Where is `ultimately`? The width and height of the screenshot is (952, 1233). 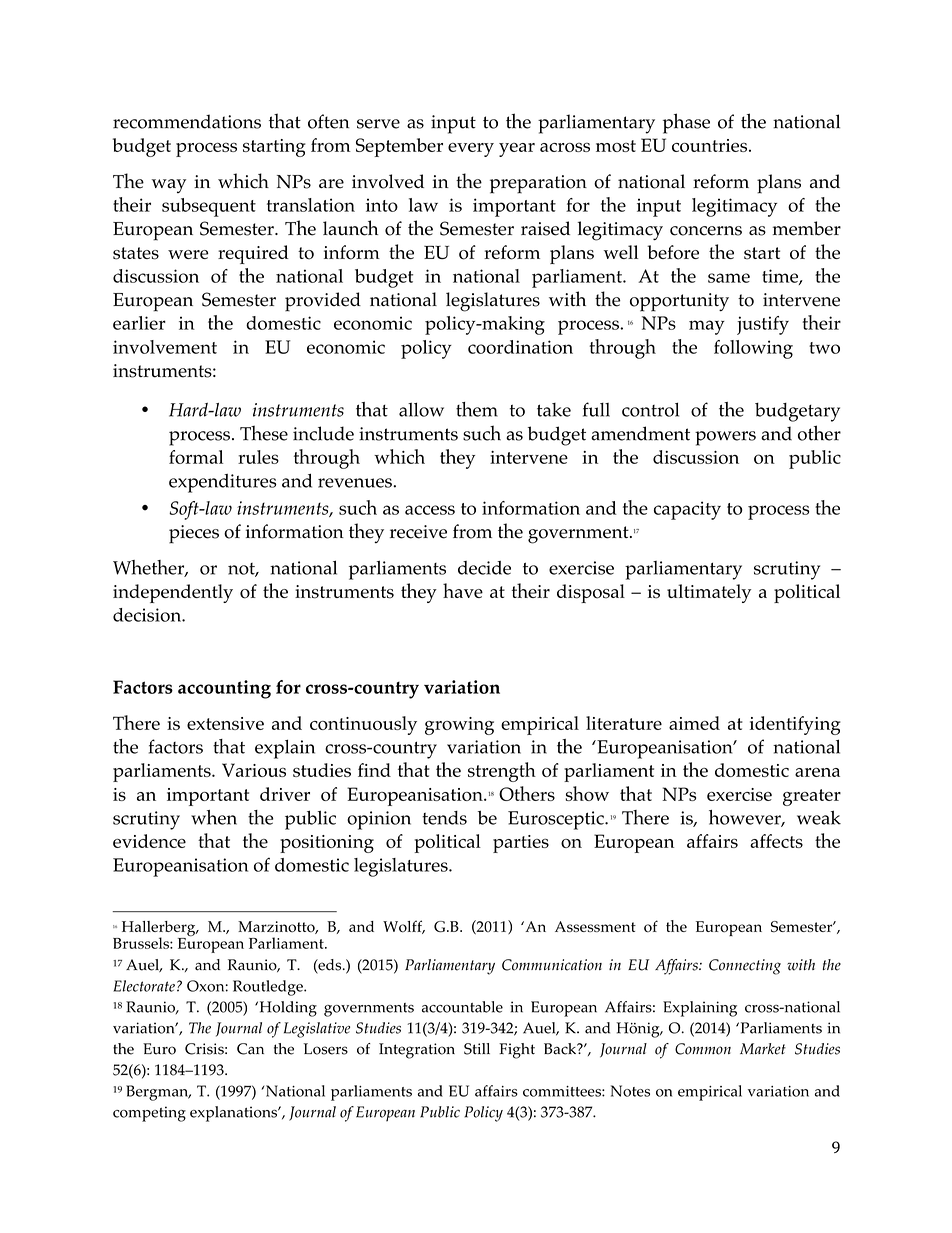
ultimately is located at coordinates (709, 593).
